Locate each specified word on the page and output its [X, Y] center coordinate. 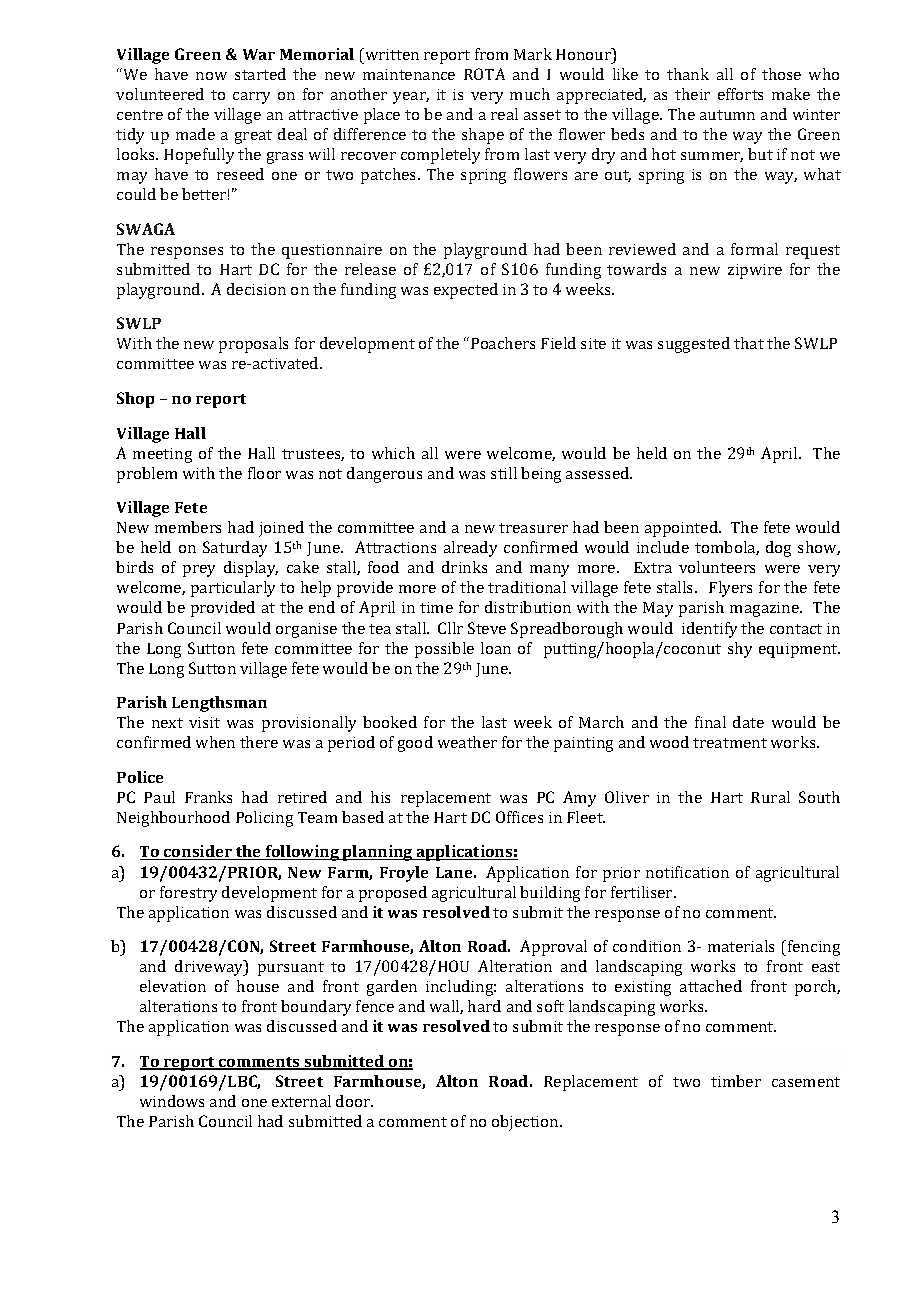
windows [172, 1101]
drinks [464, 567]
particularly [233, 589]
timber [736, 1081]
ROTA [484, 74]
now [211, 76]
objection [526, 1123]
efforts [740, 94]
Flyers [730, 589]
